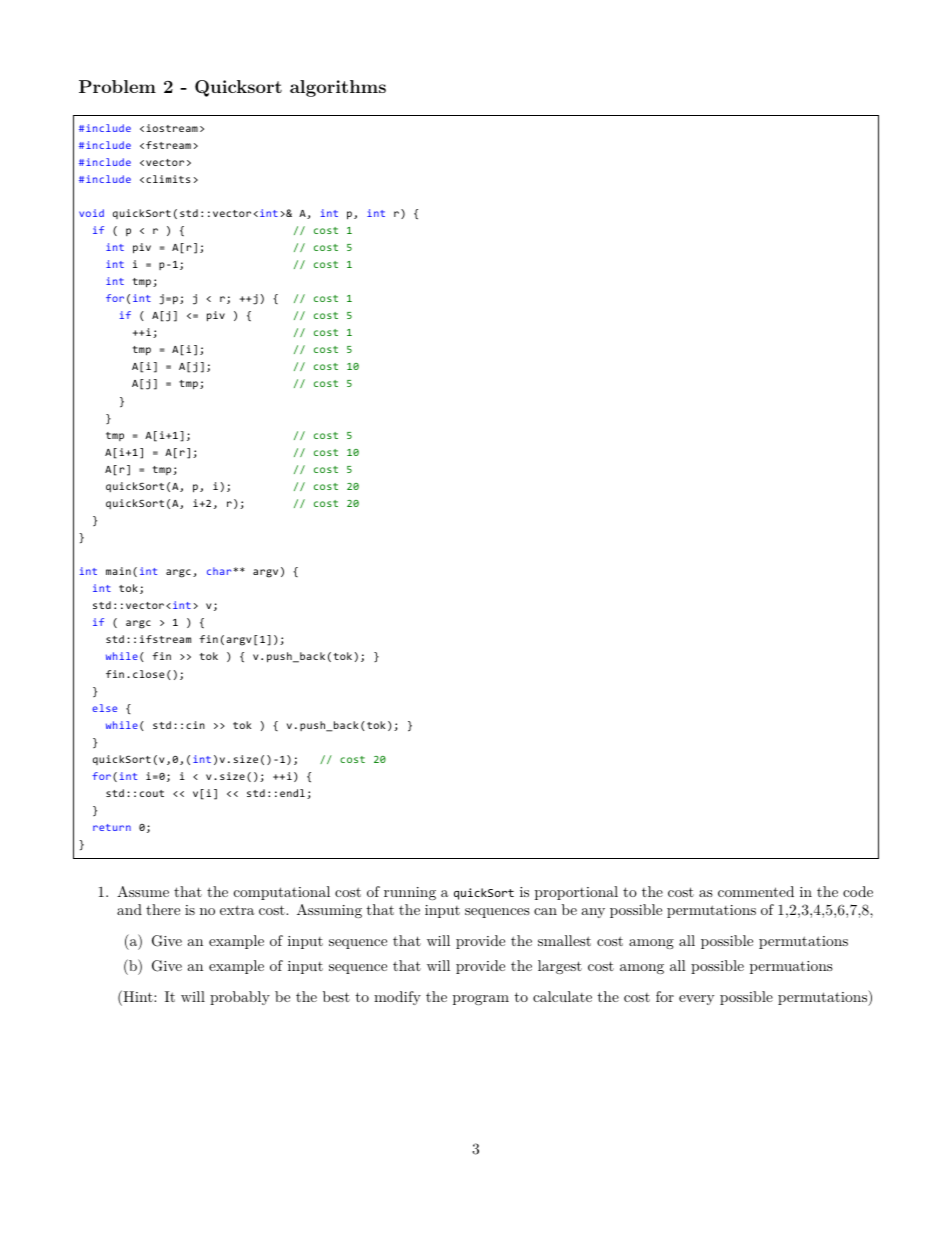 The height and width of the image is (1233, 952). Describe the element at coordinates (219, 571) in the image. I see `char` at that location.
